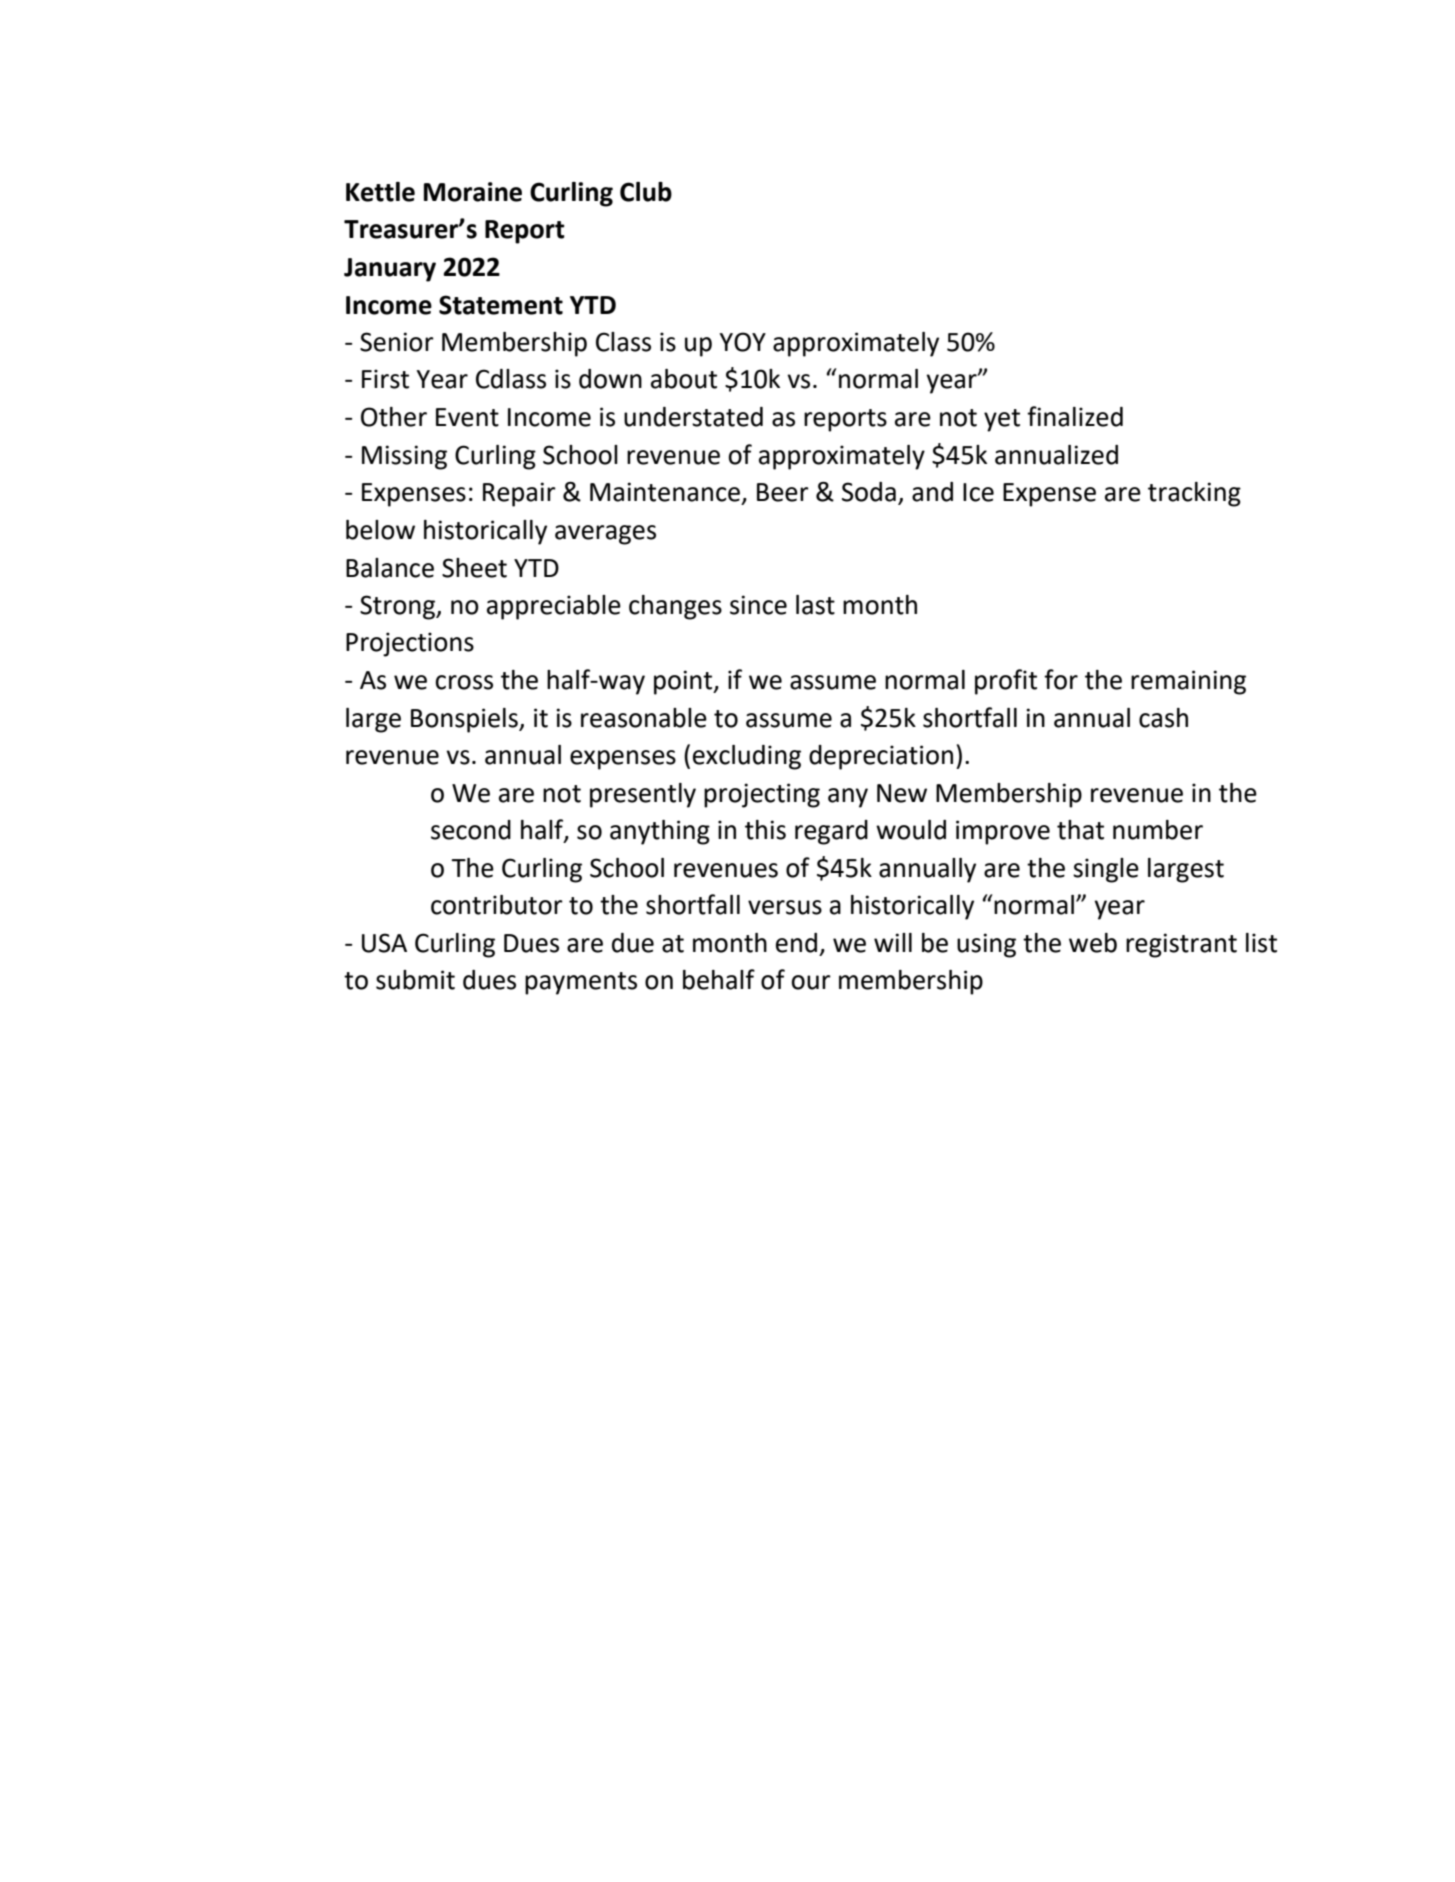 This screenshot has height=1882, width=1455. Describe the element at coordinates (467, 417) in the screenshot. I see `Event` at that location.
